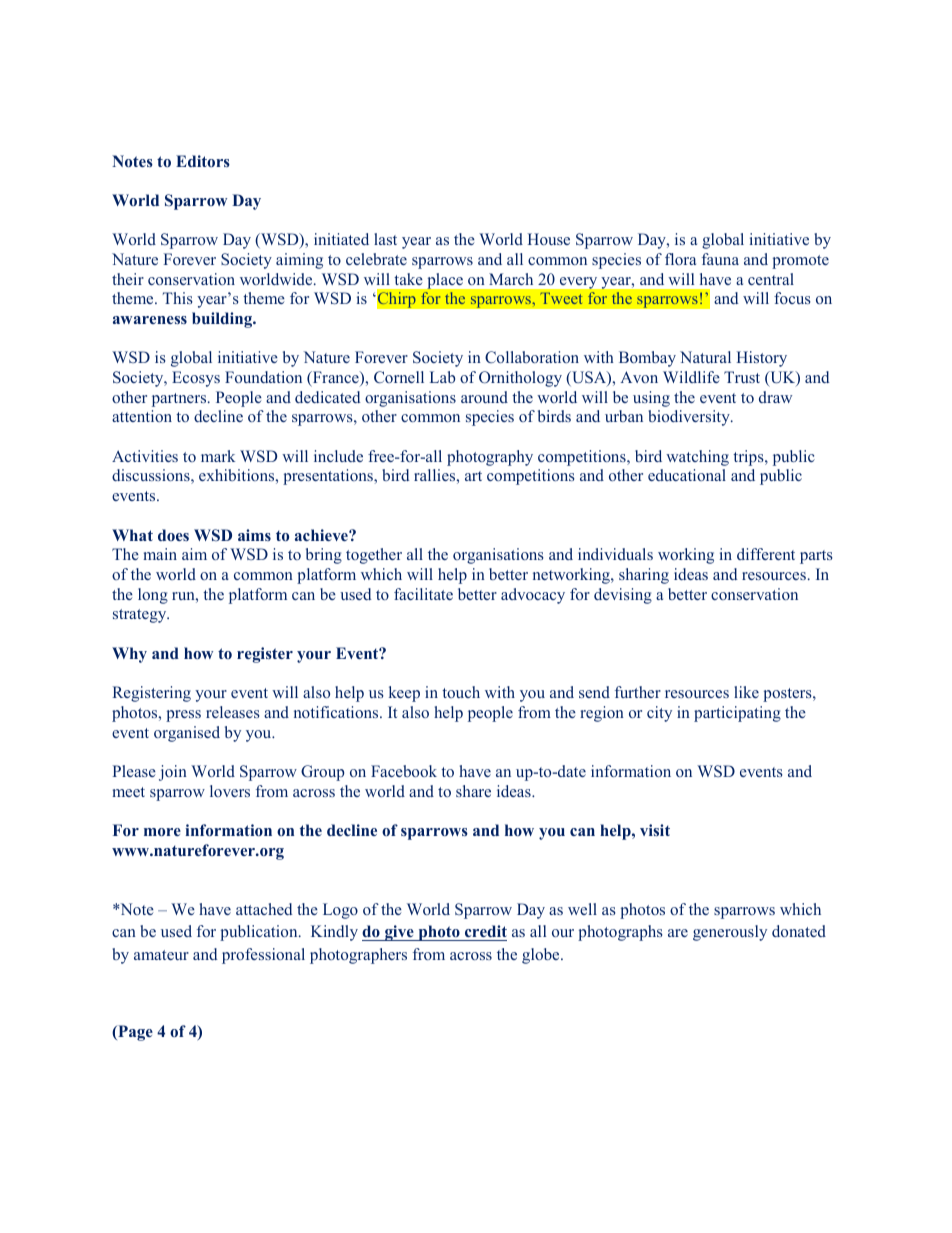  I want to click on fauna, so click(720, 259).
